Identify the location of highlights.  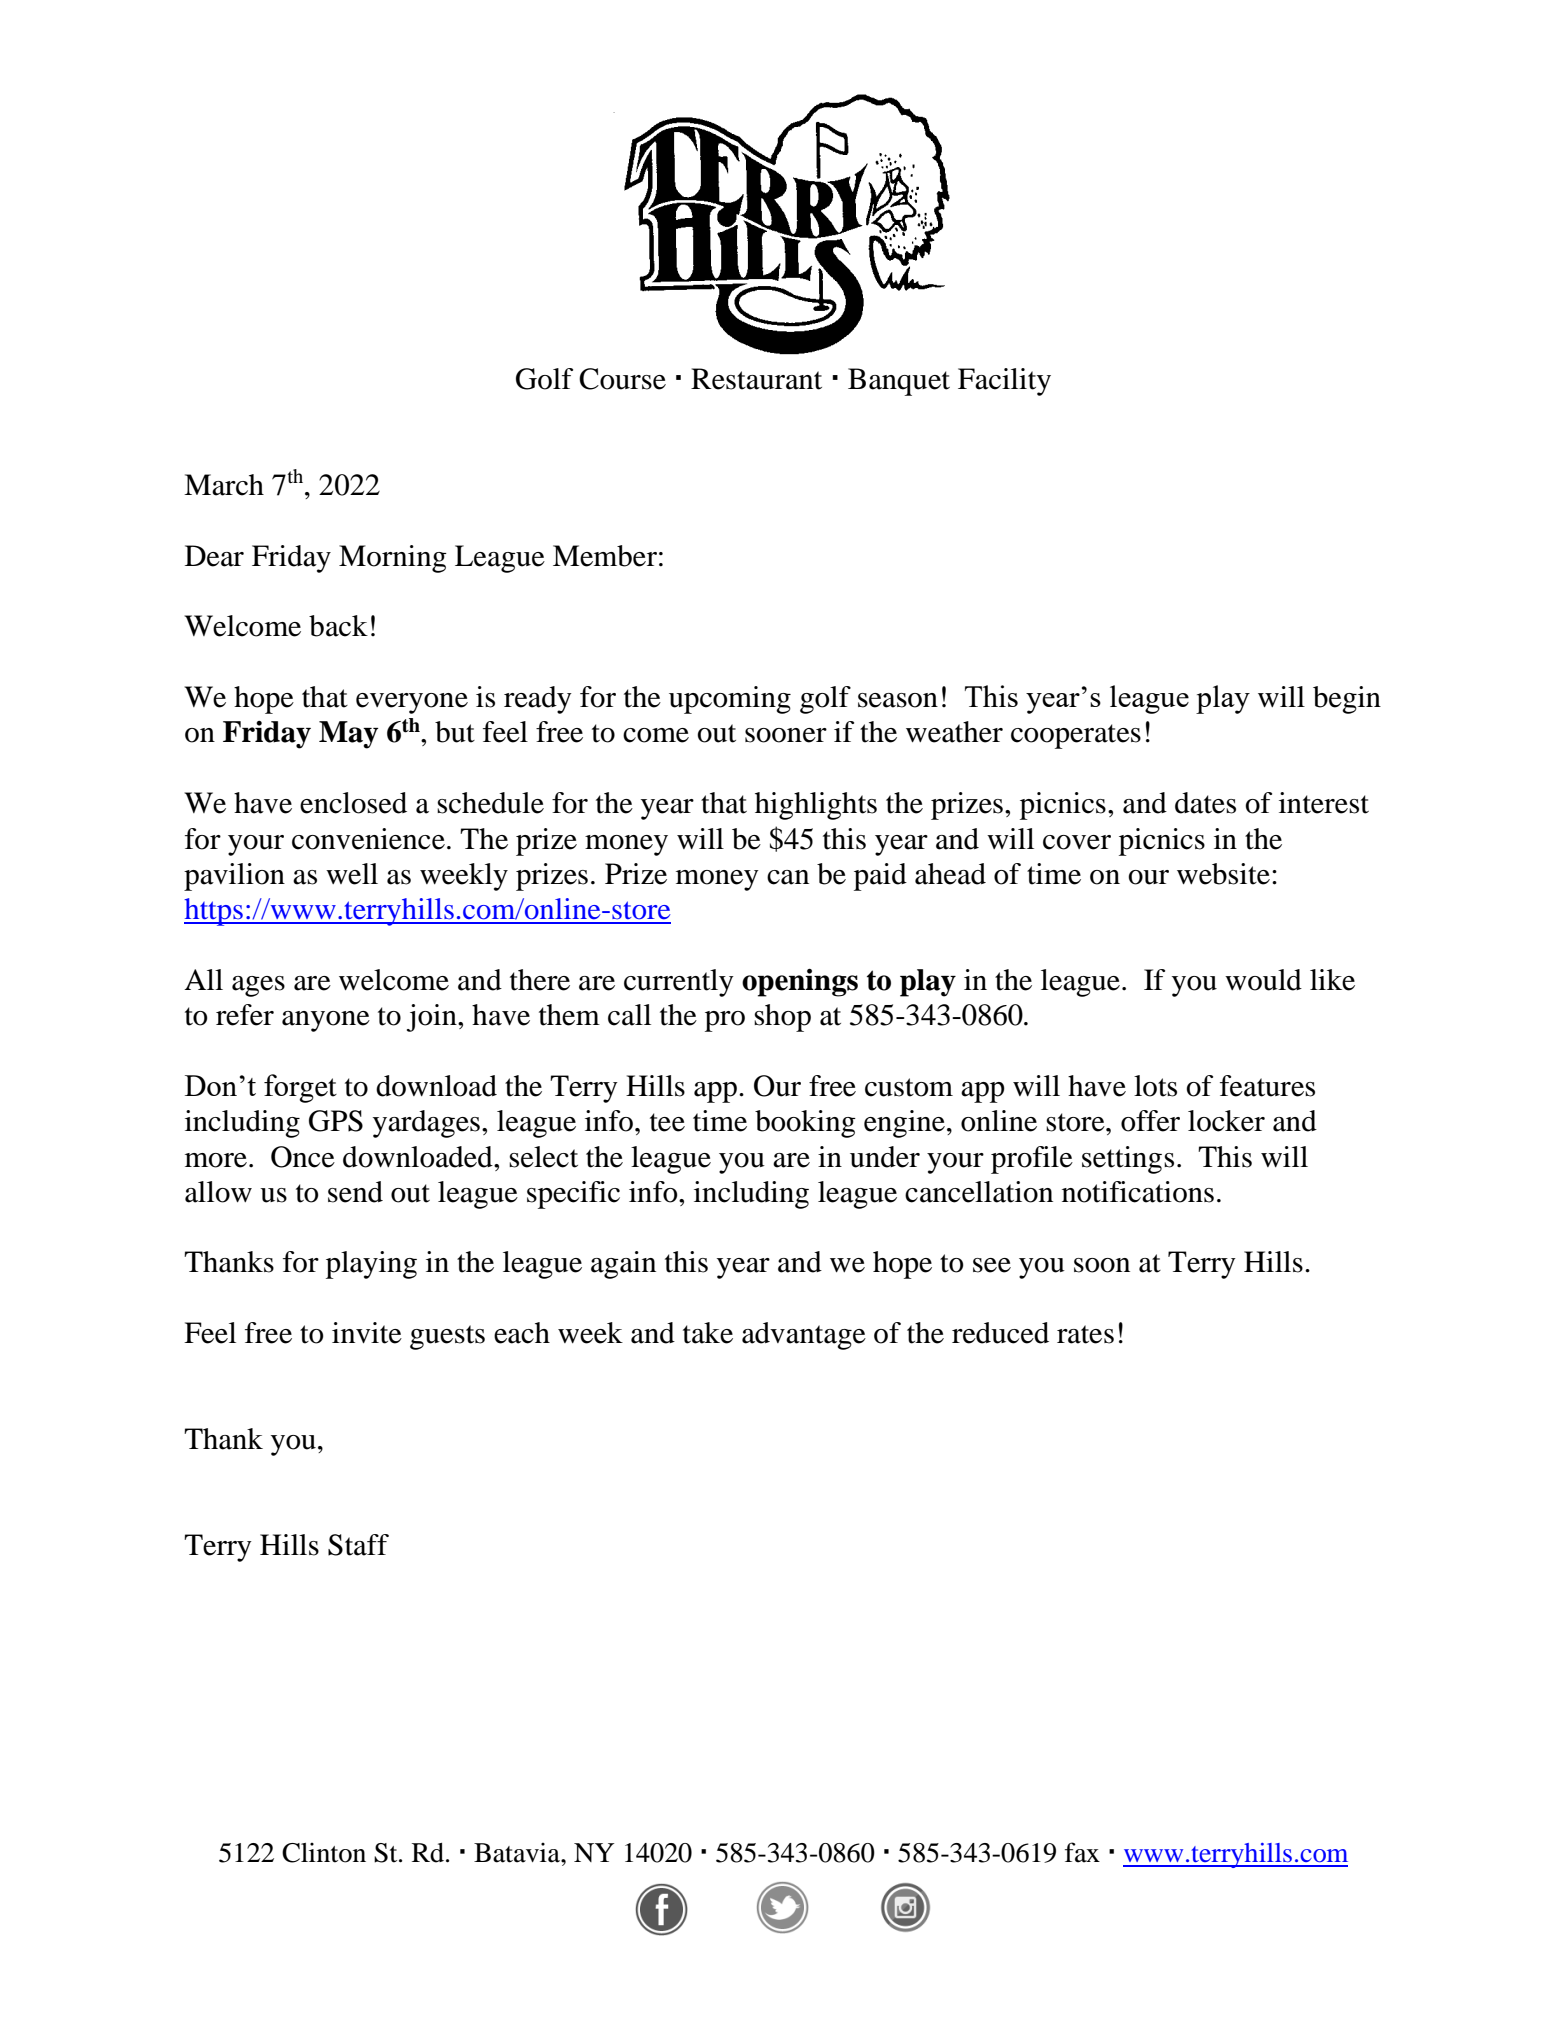
(816, 806).
